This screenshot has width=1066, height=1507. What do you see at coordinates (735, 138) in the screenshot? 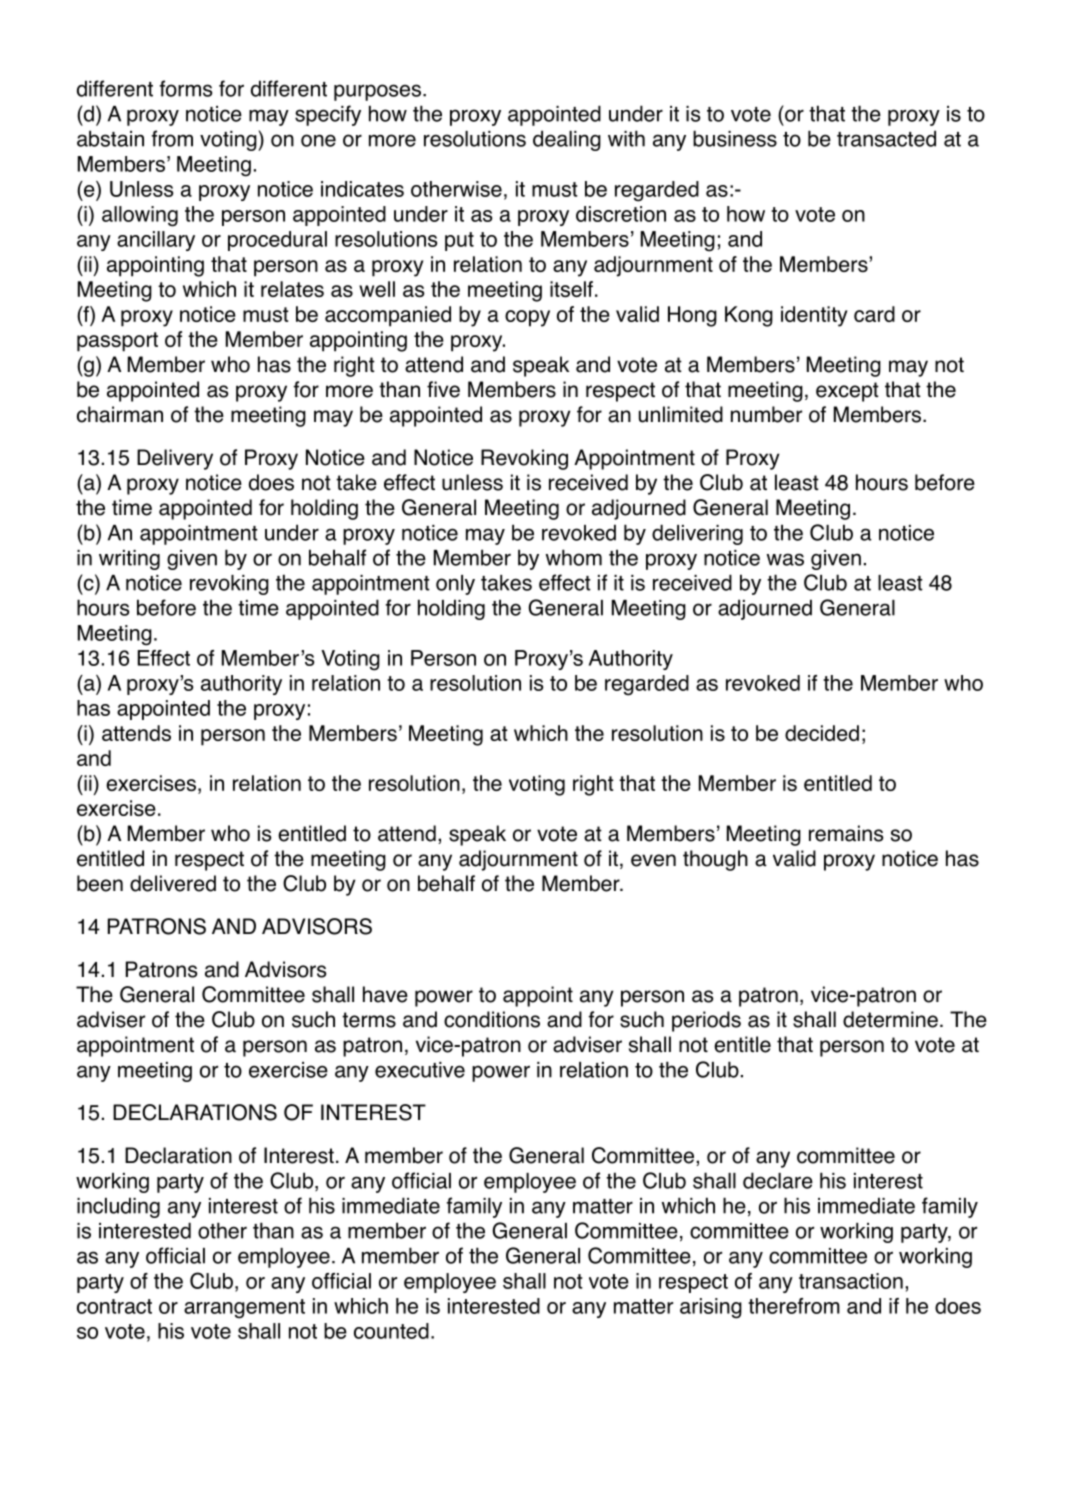
I see `business` at bounding box center [735, 138].
